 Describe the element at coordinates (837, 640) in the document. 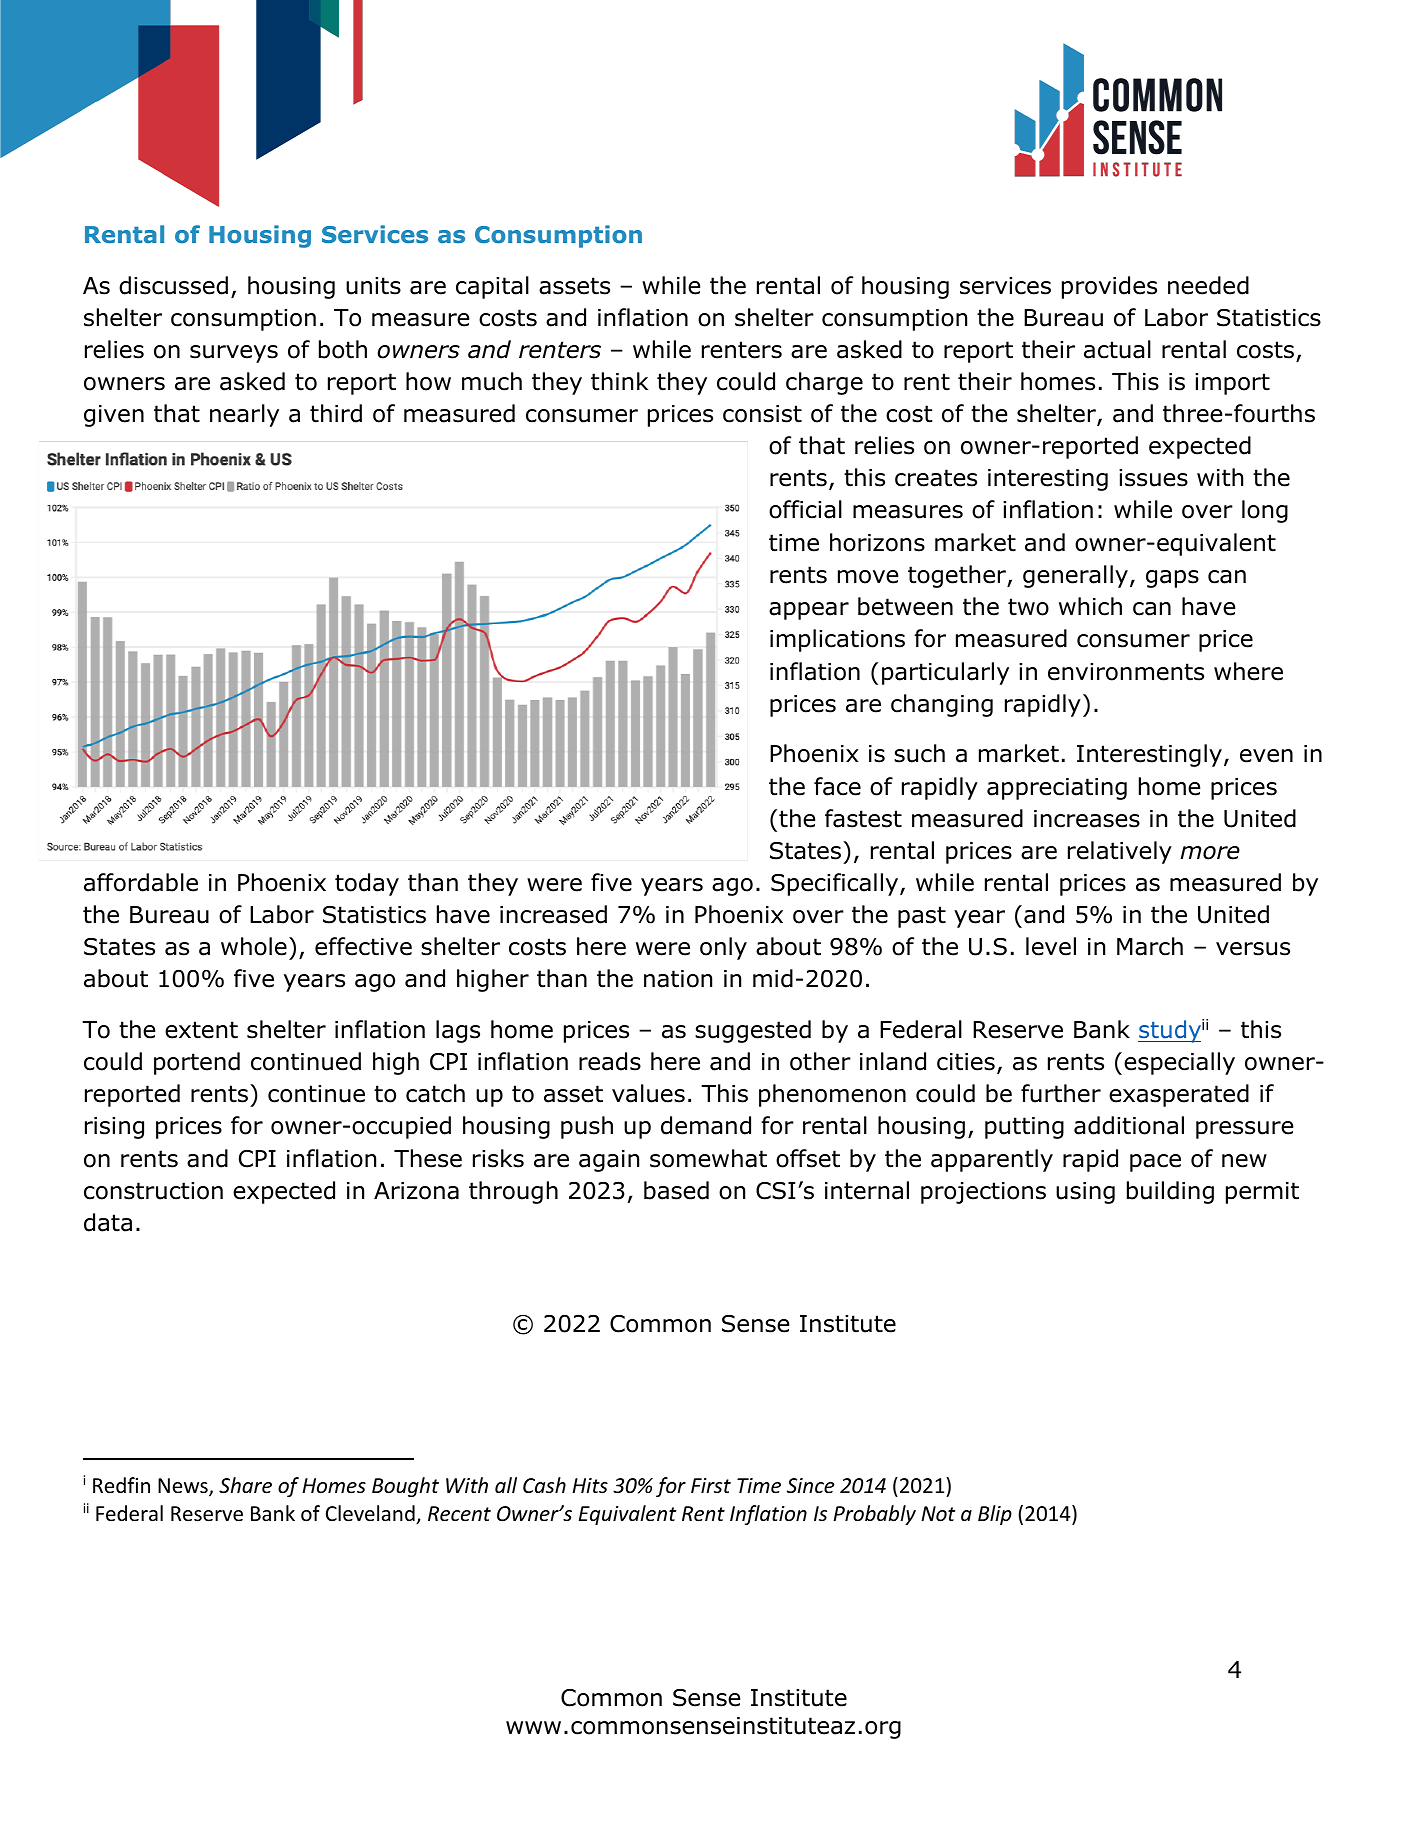

I see `implications` at that location.
